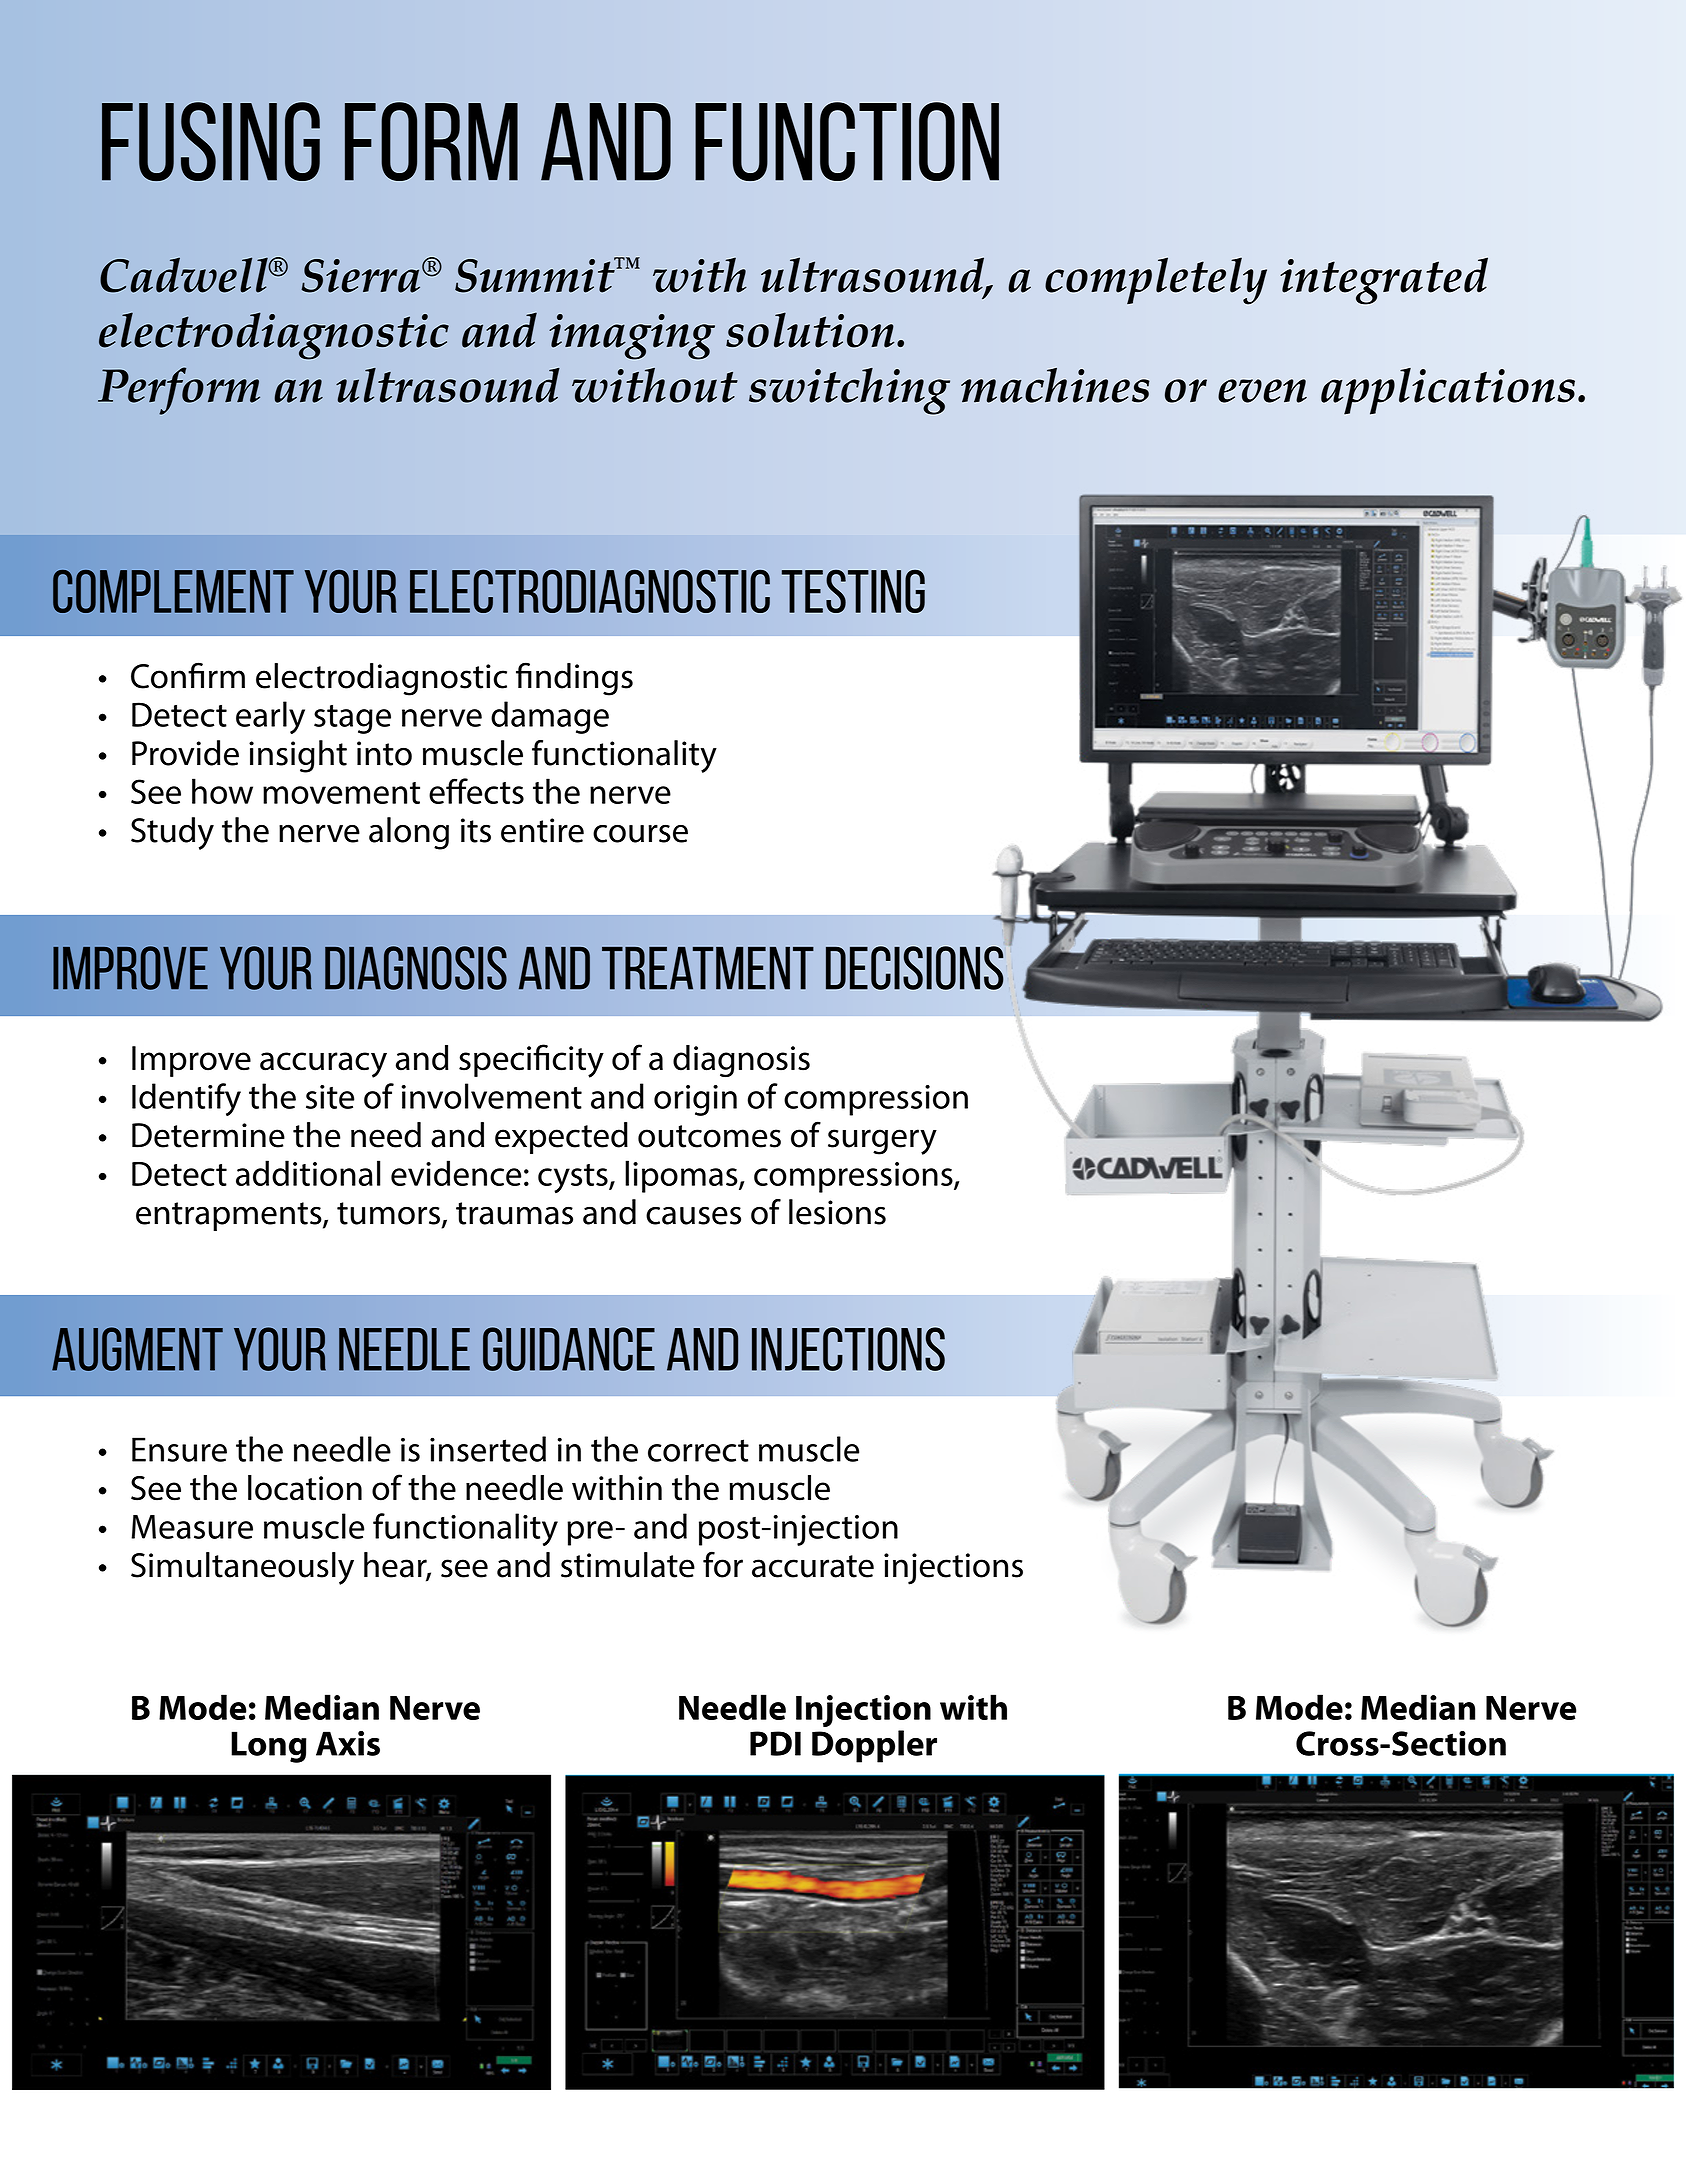 This image has width=1686, height=2182. Describe the element at coordinates (348, 1743) in the image. I see `Axis` at that location.
